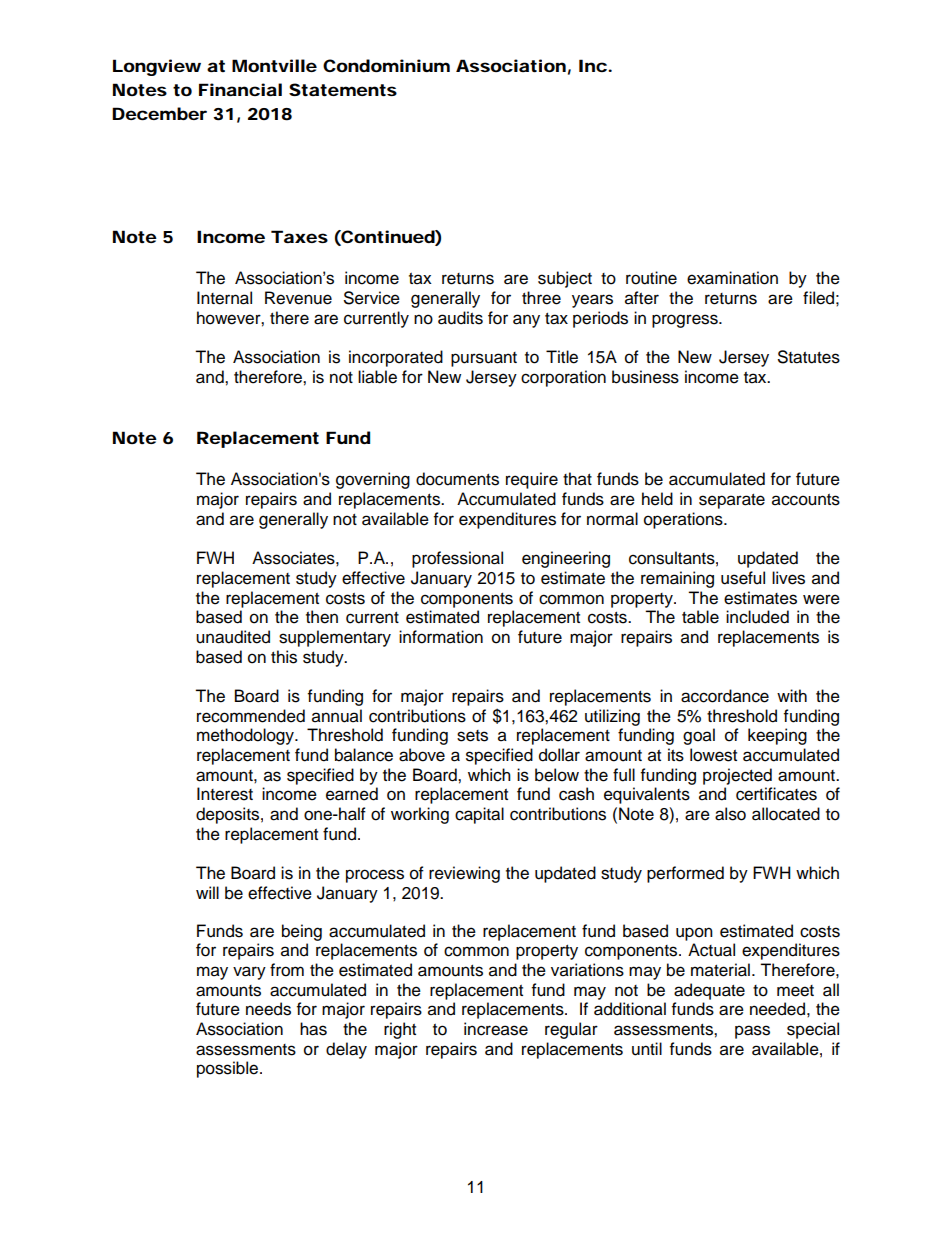 The height and width of the image is (1233, 952). I want to click on Financial, so click(240, 89).
